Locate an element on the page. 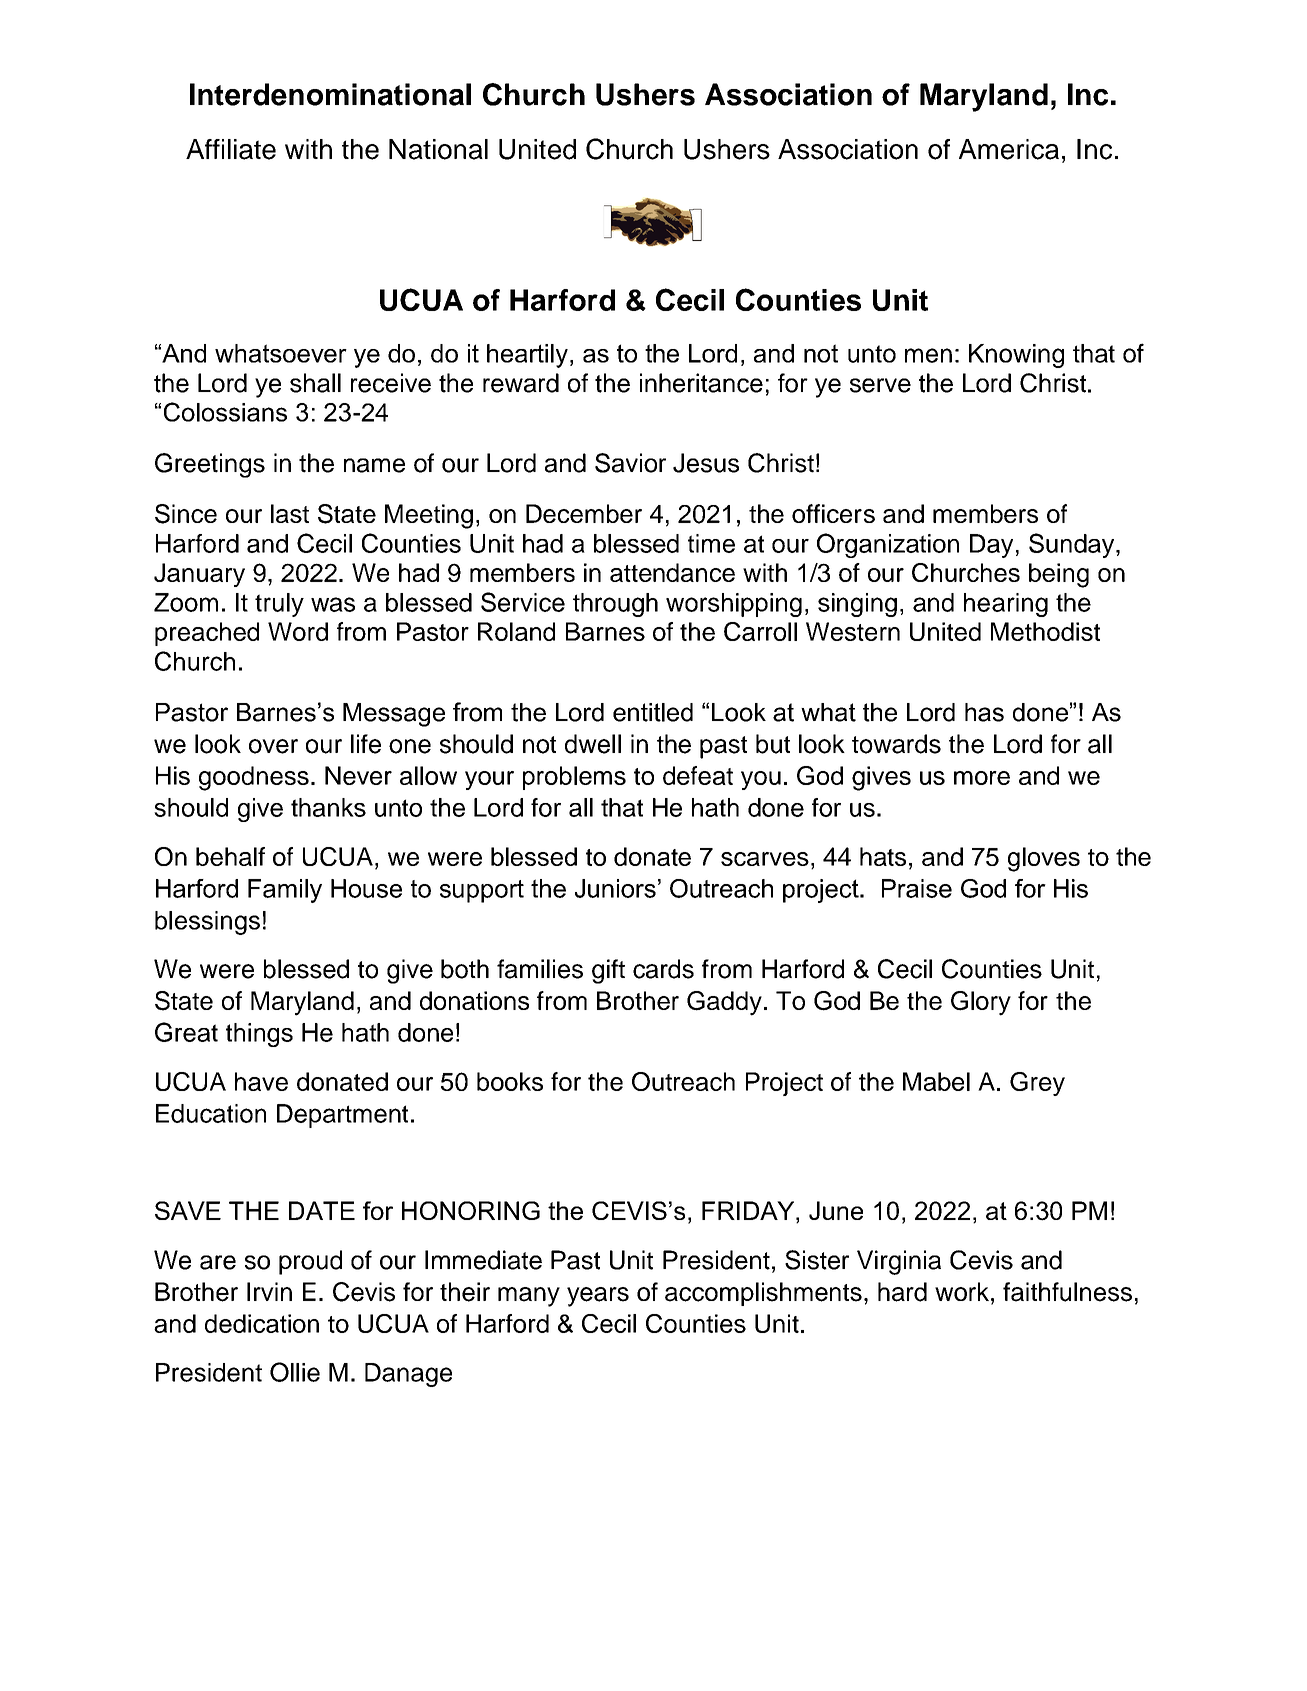  books is located at coordinates (510, 1081).
